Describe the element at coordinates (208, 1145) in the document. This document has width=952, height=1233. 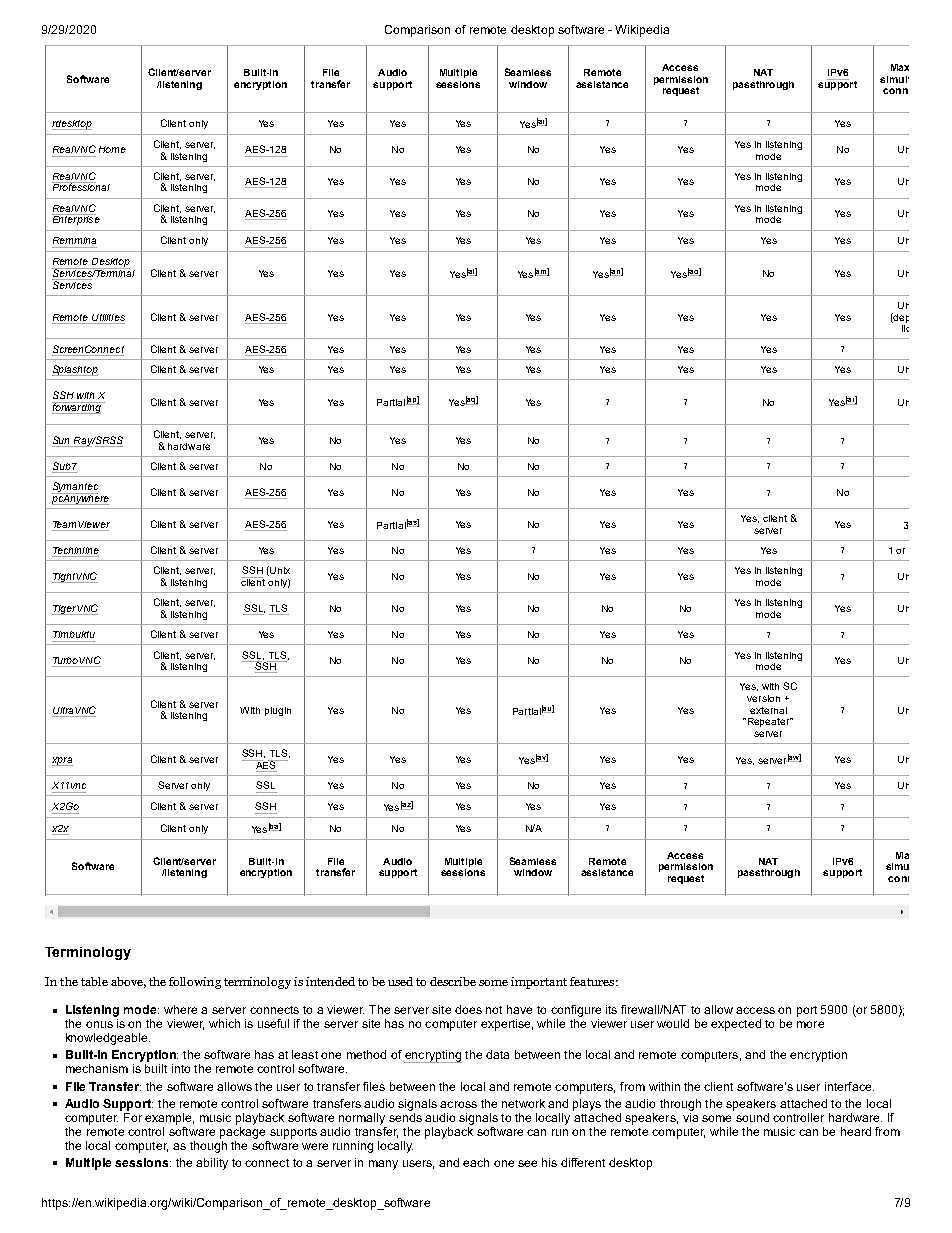
I see `though` at that location.
